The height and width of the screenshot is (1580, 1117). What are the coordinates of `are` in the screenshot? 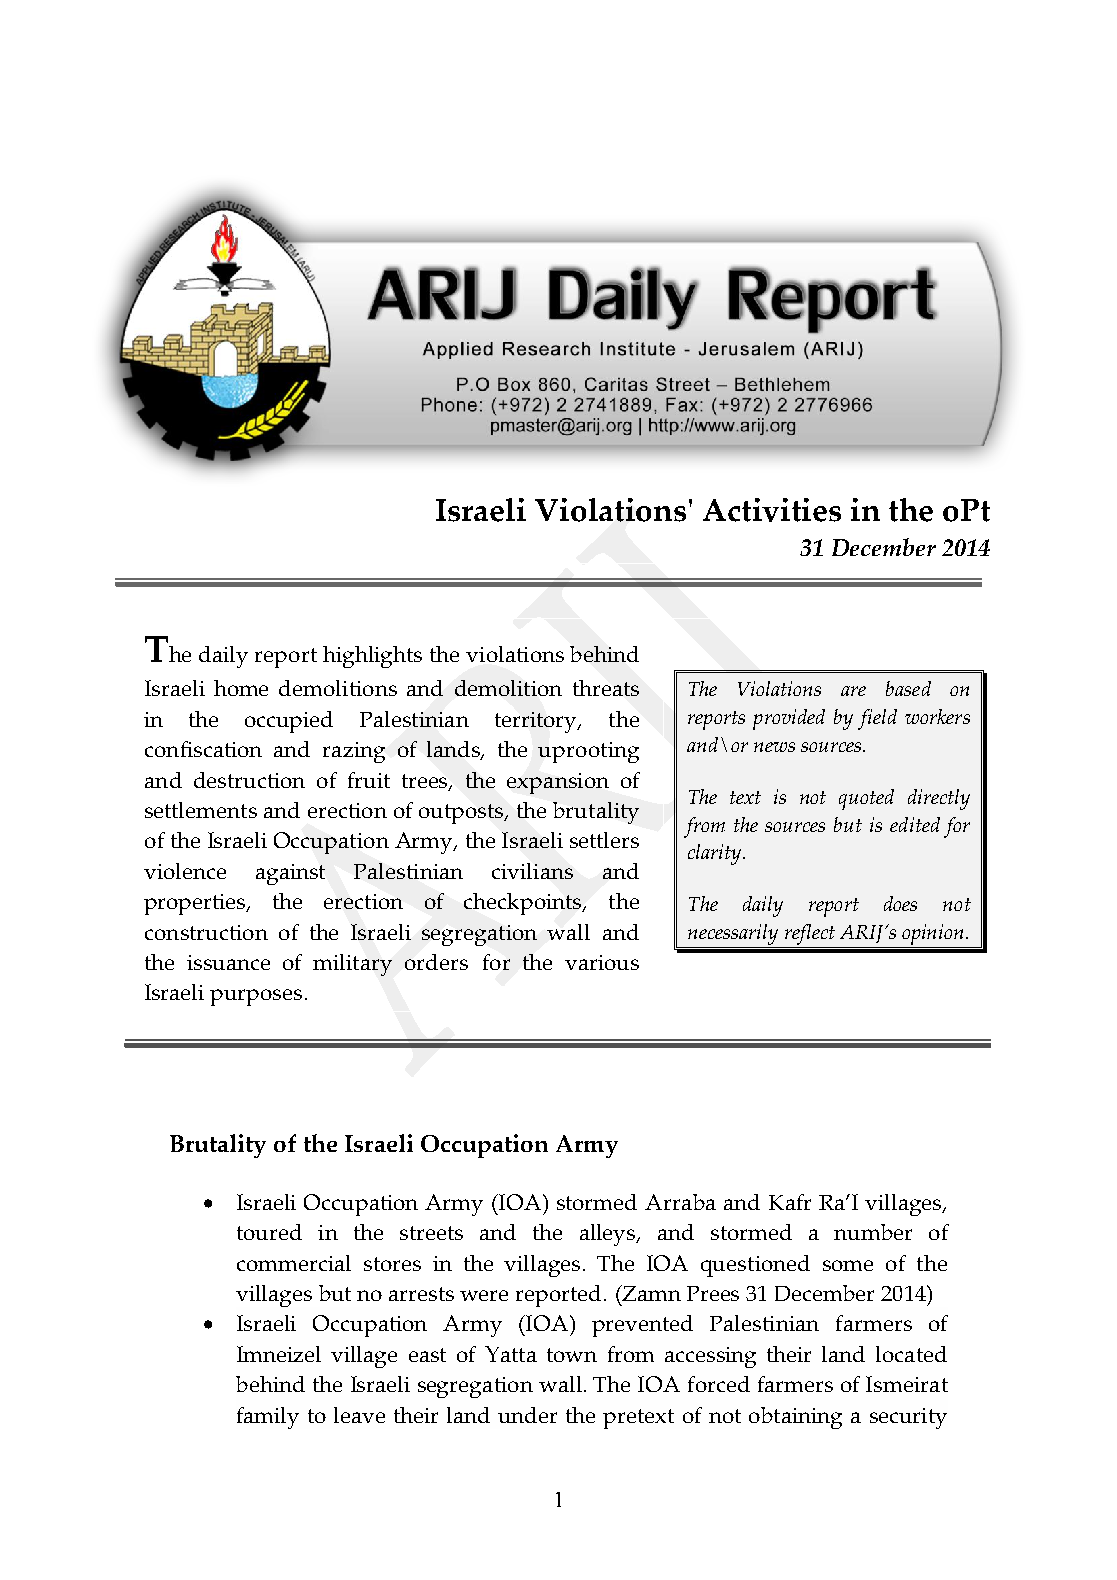 It's located at (853, 691).
